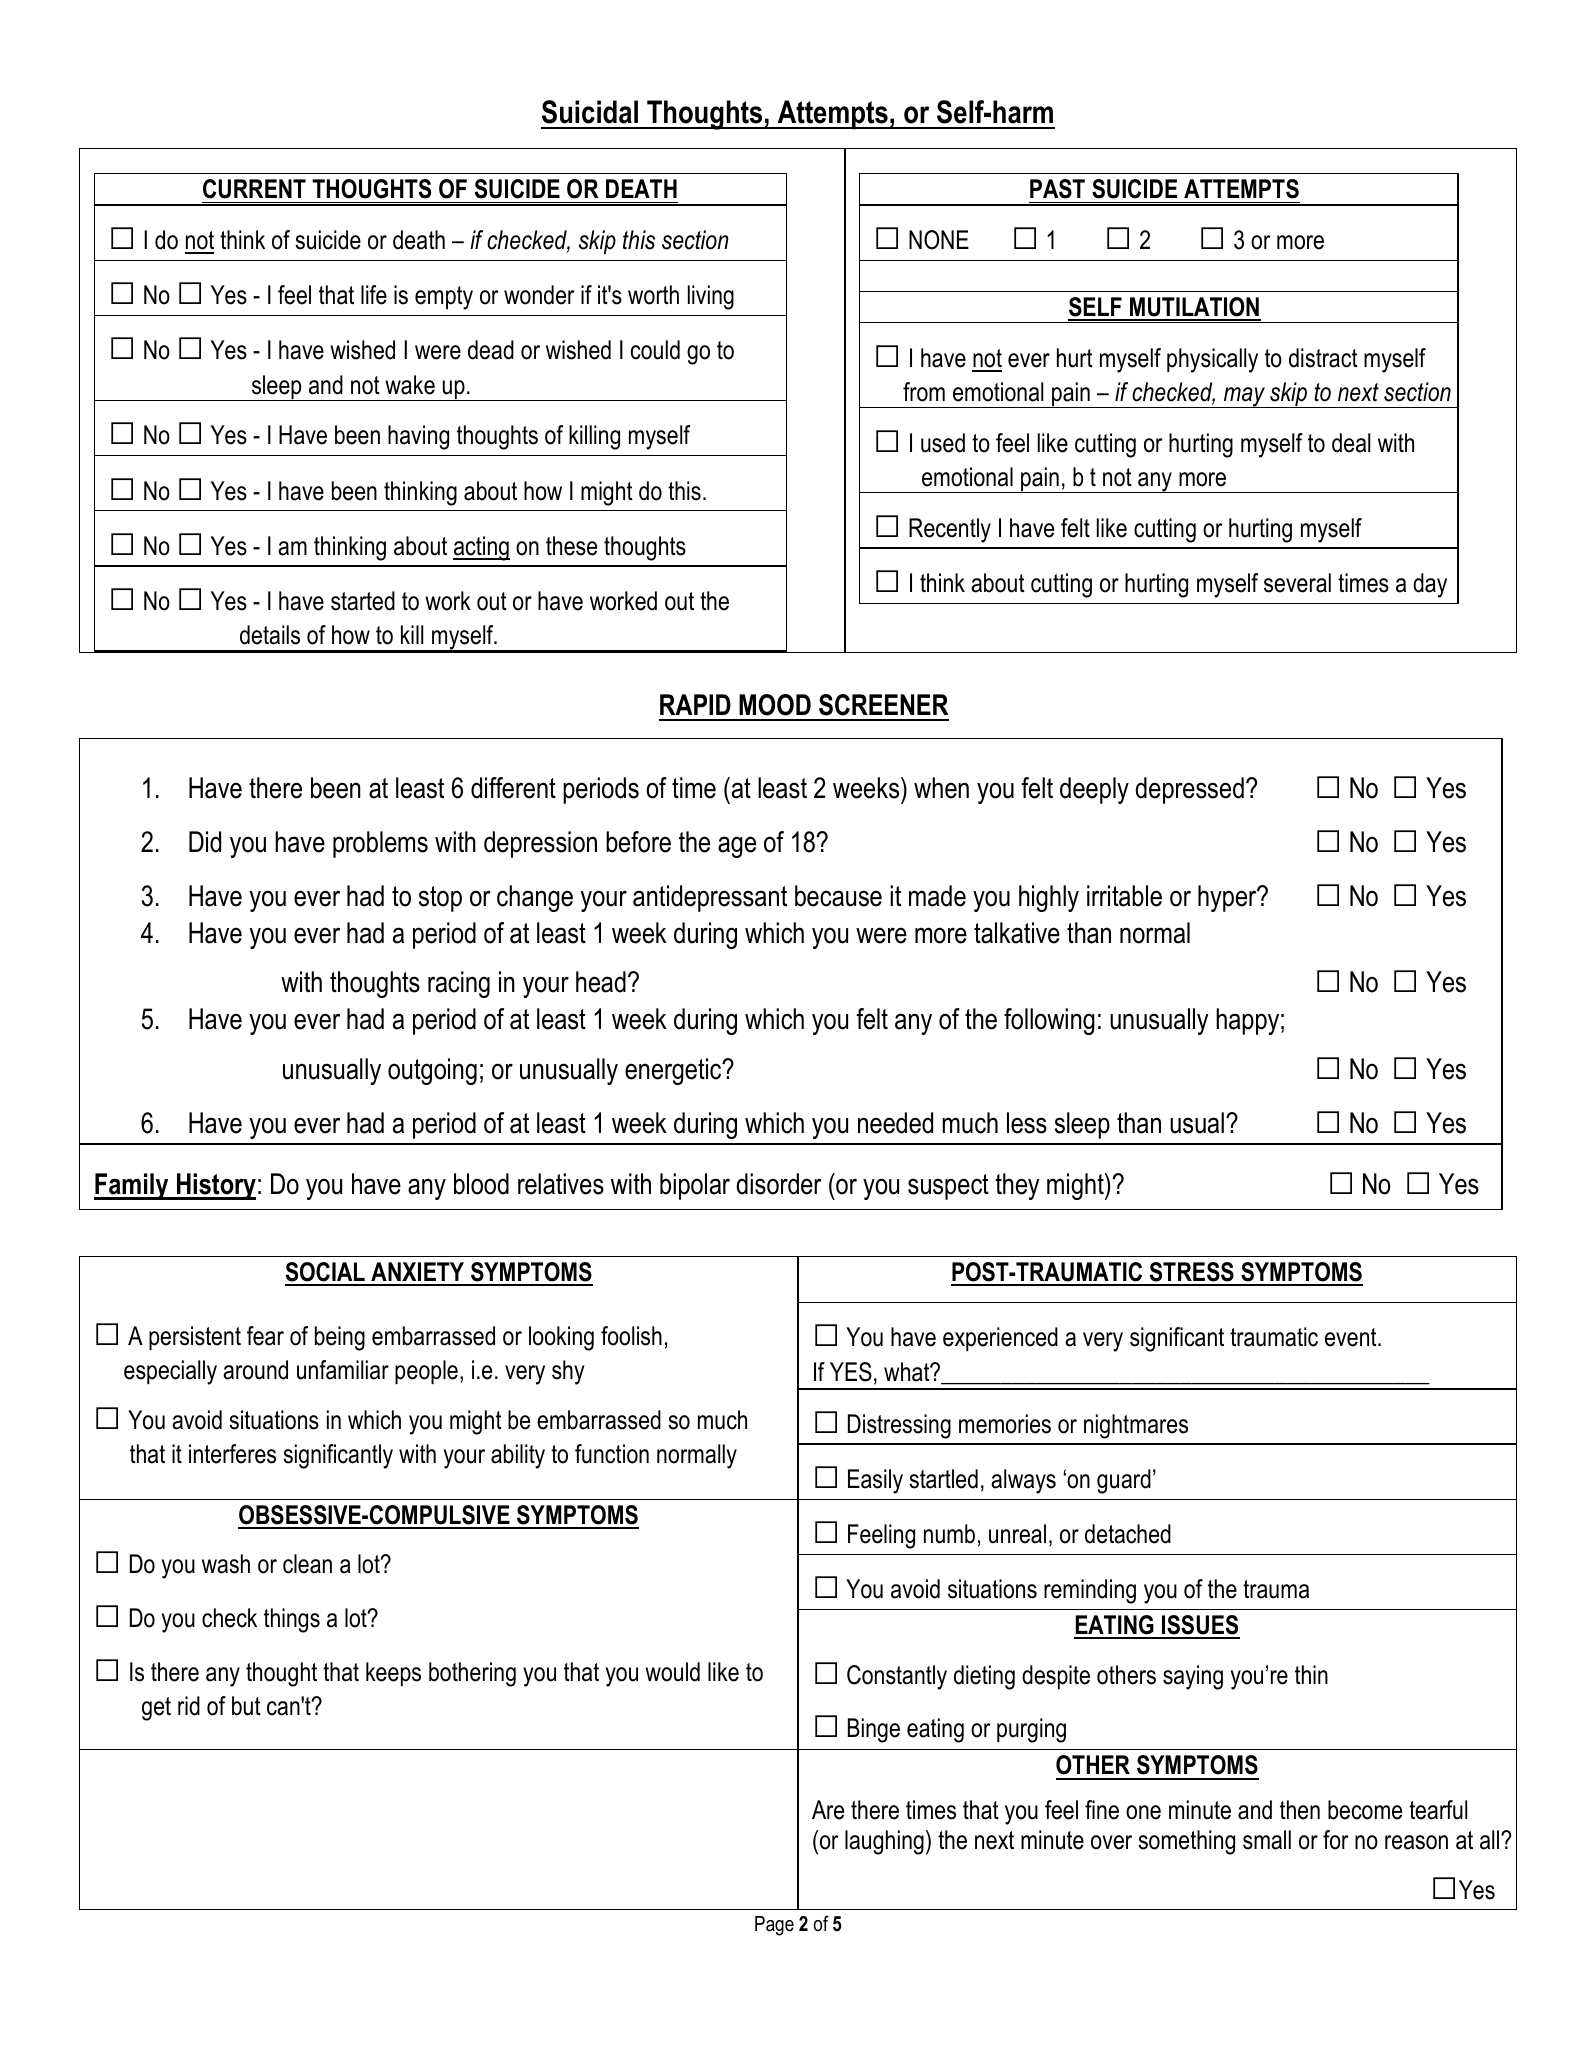  I want to click on CURRENT, so click(254, 189).
